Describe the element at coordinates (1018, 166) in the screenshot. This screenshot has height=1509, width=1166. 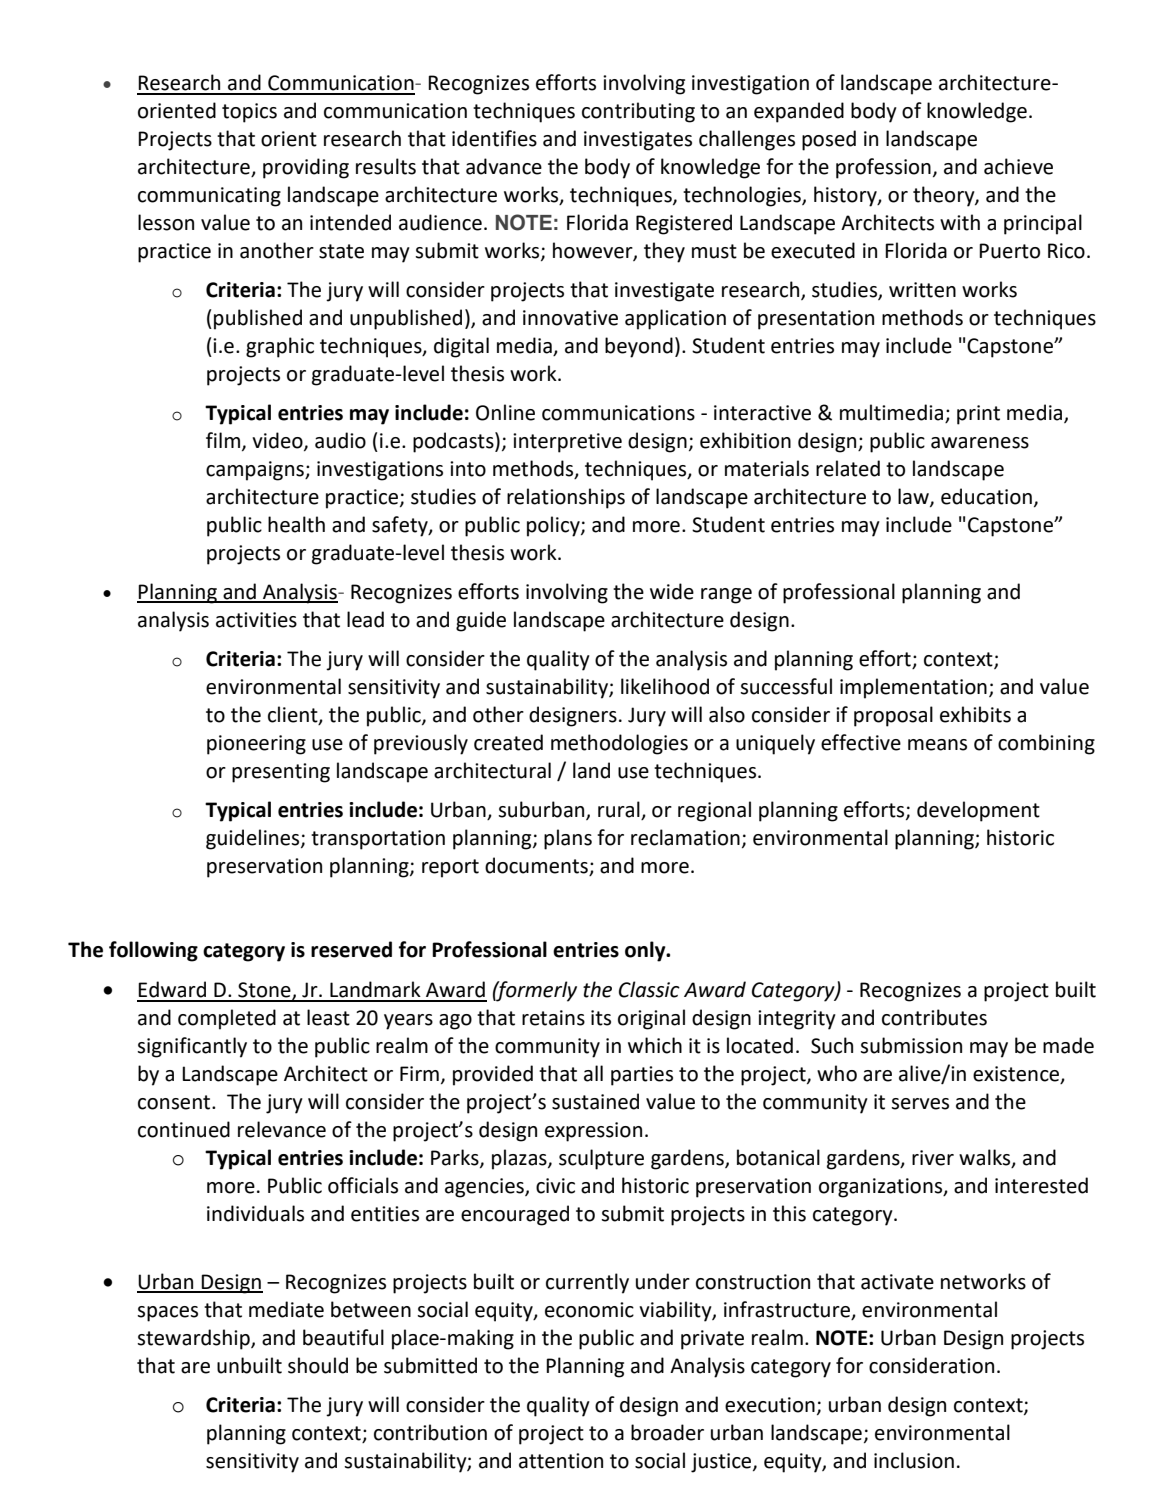
I see `achieve` at that location.
